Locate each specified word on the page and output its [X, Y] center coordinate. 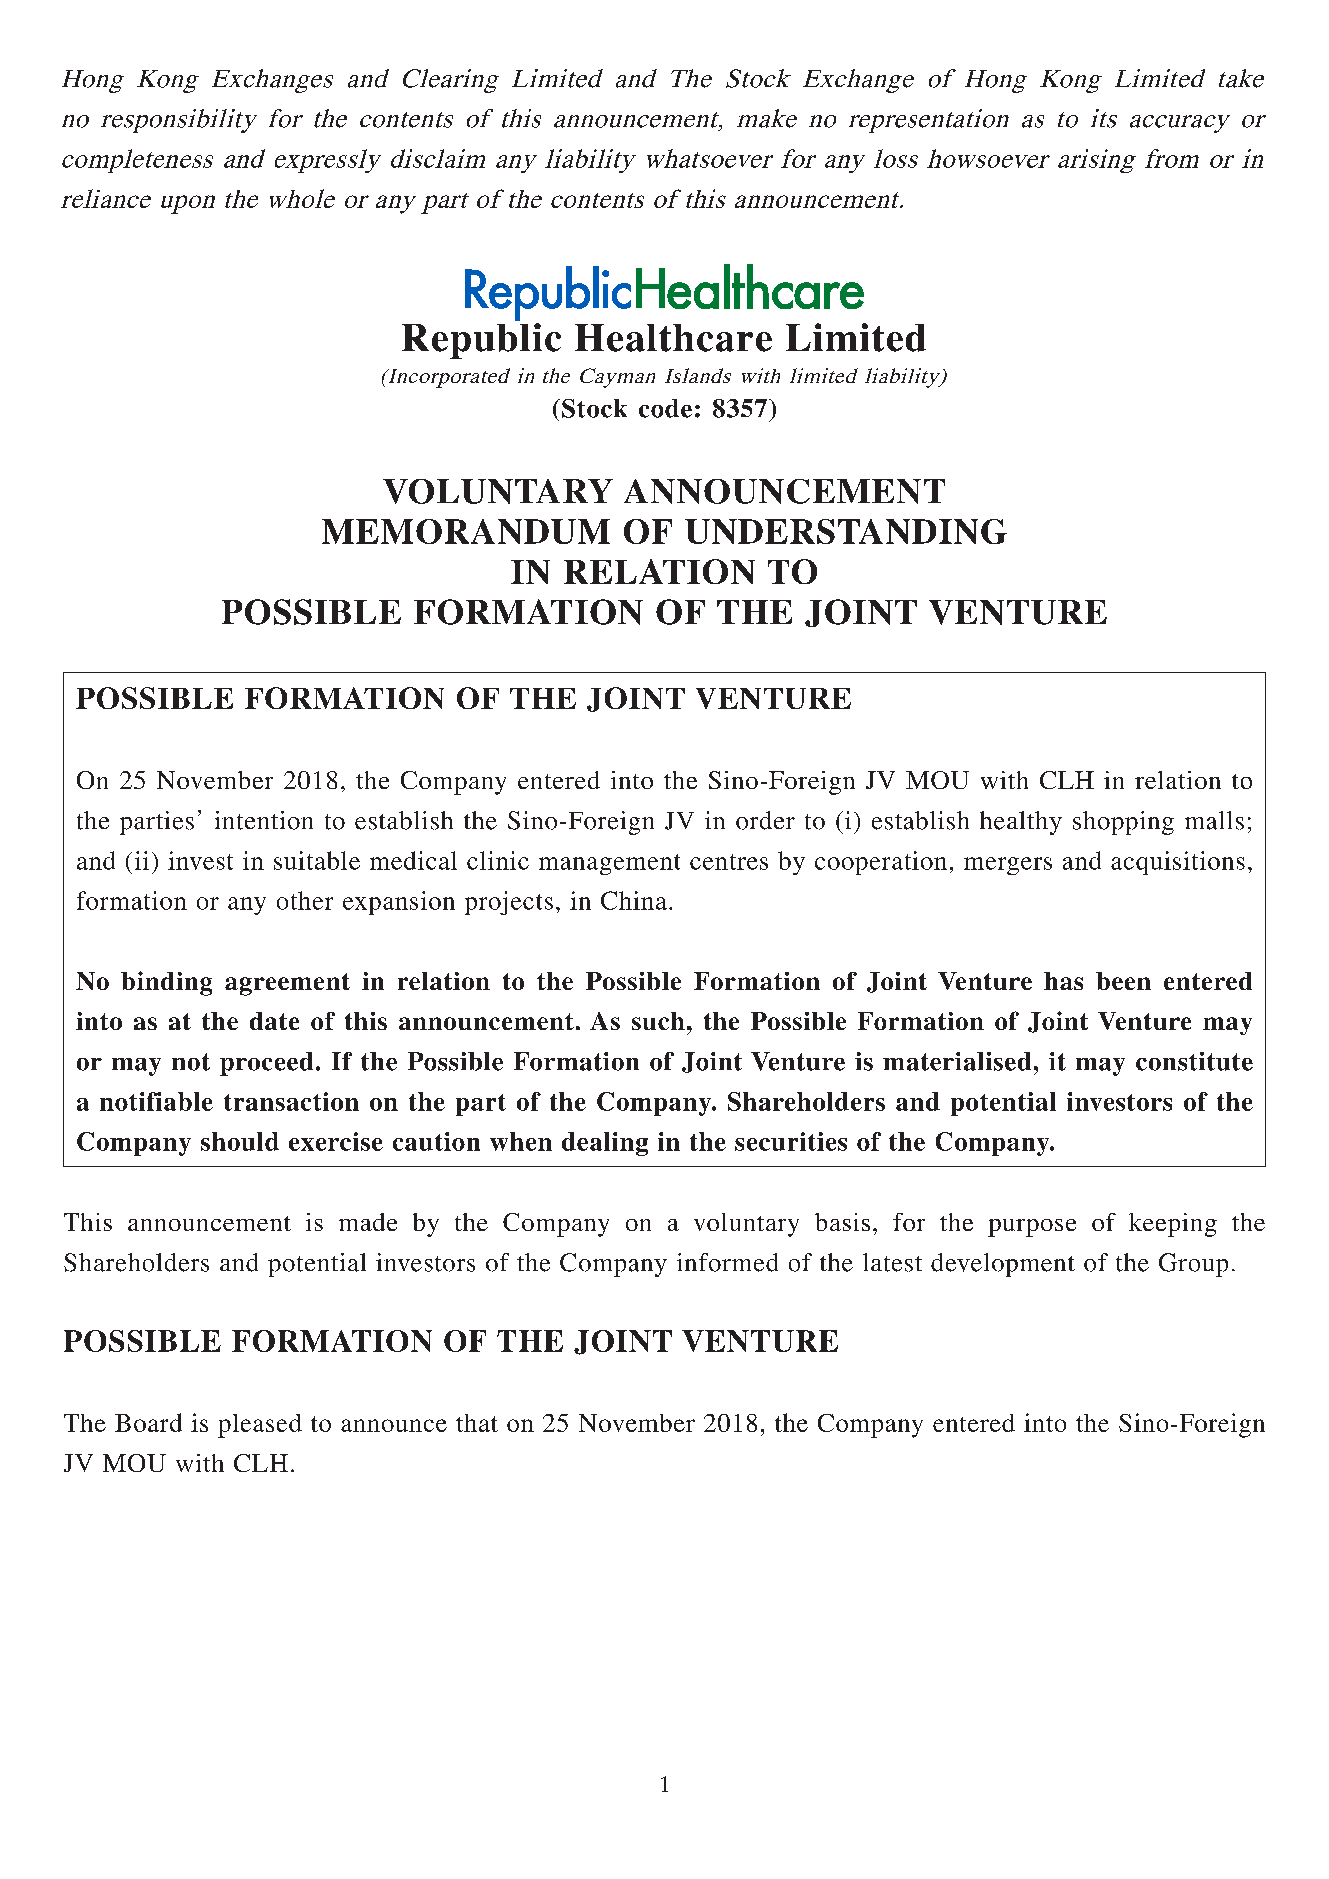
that [477, 1423]
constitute [1194, 1061]
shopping [1123, 823]
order [765, 820]
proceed [266, 1064]
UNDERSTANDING [846, 531]
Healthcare [673, 338]
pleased [260, 1426]
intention [264, 820]
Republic [481, 341]
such [658, 1021]
